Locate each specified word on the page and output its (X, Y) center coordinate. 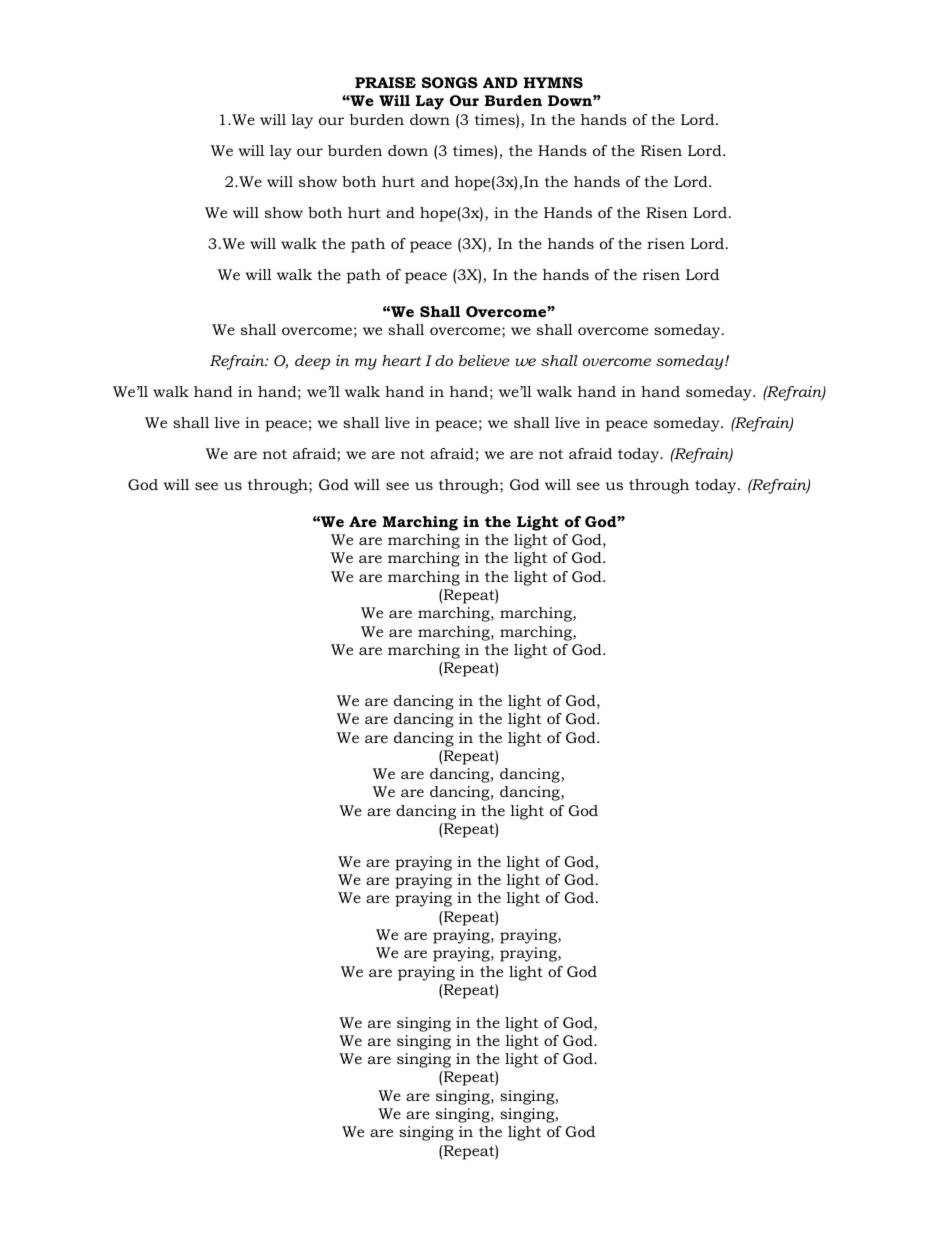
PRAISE (385, 82)
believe (484, 360)
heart (401, 360)
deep (312, 362)
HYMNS (553, 82)
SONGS (450, 82)
